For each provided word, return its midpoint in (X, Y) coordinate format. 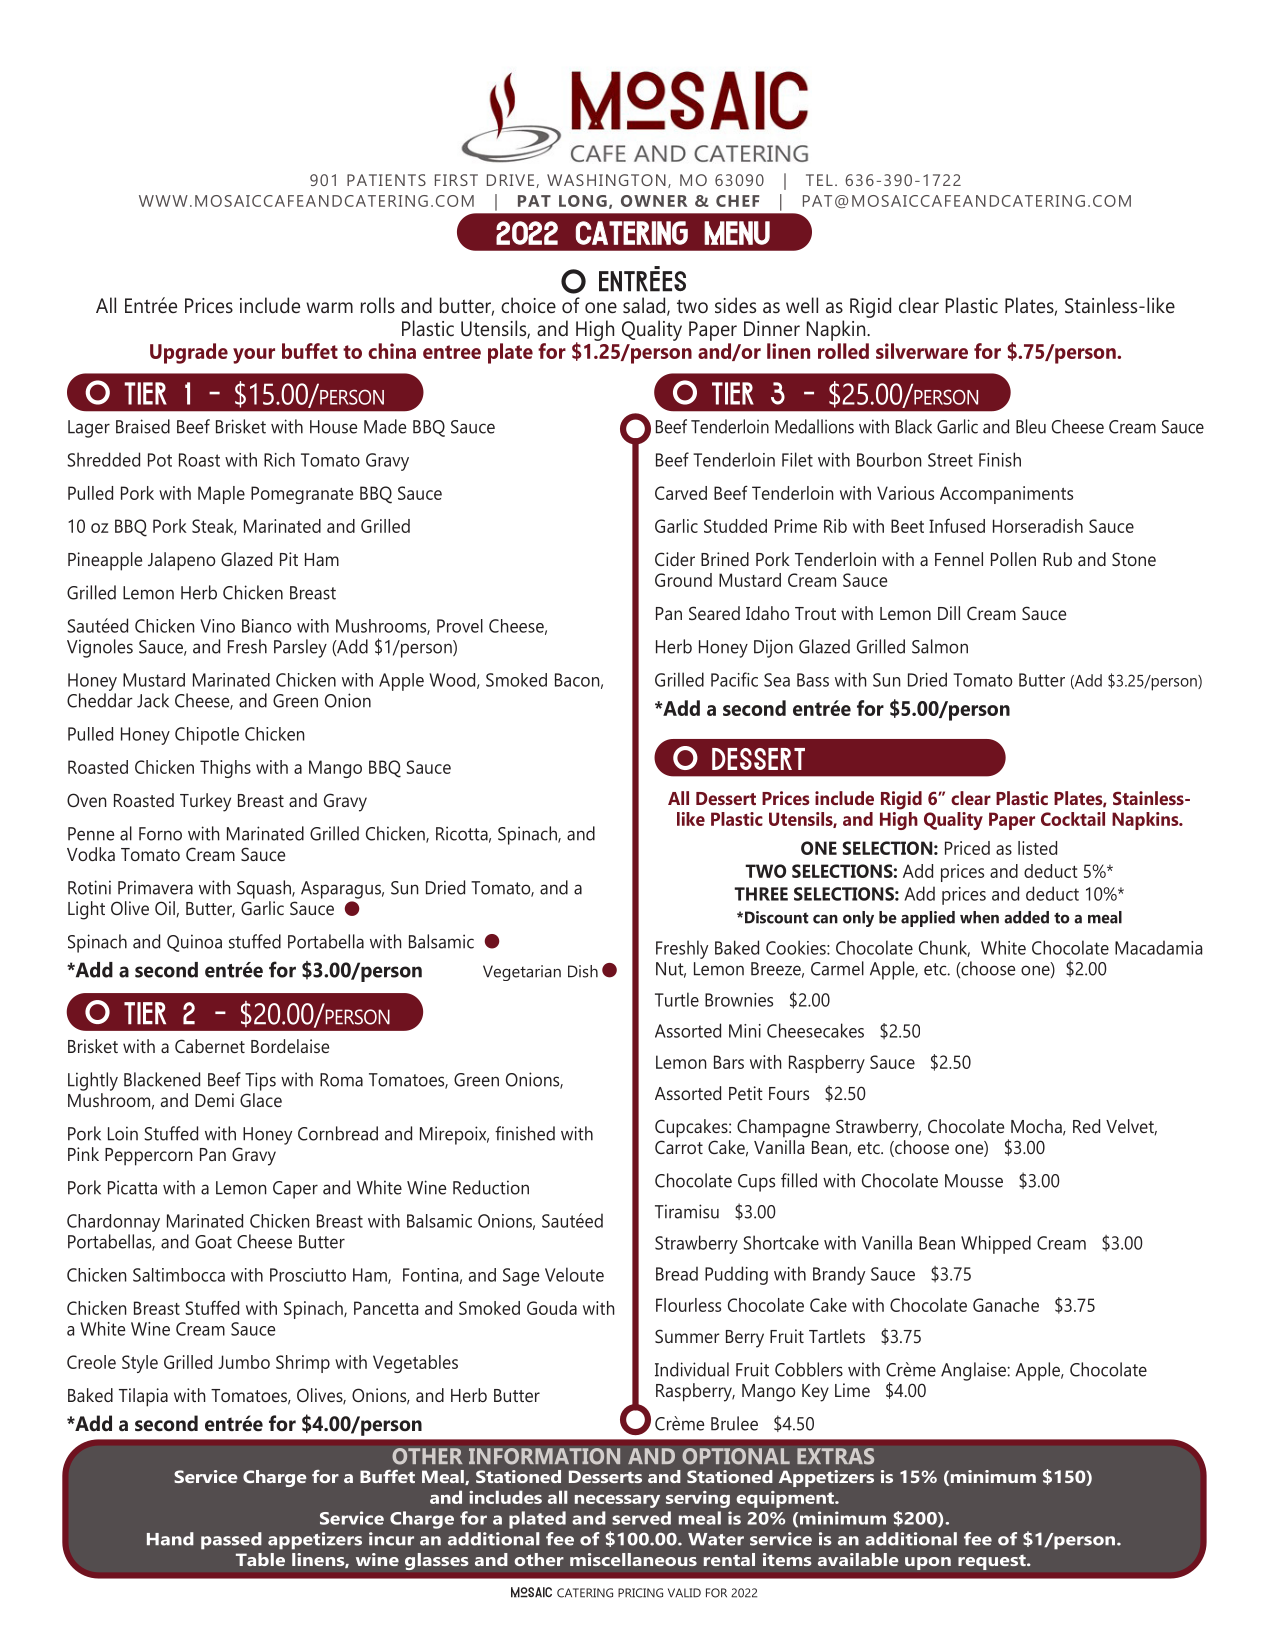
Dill (949, 613)
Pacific (734, 679)
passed (231, 1541)
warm (329, 307)
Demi (214, 1100)
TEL (819, 180)
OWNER (654, 201)
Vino (217, 626)
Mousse (974, 1181)
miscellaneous (633, 1559)
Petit (746, 1093)
